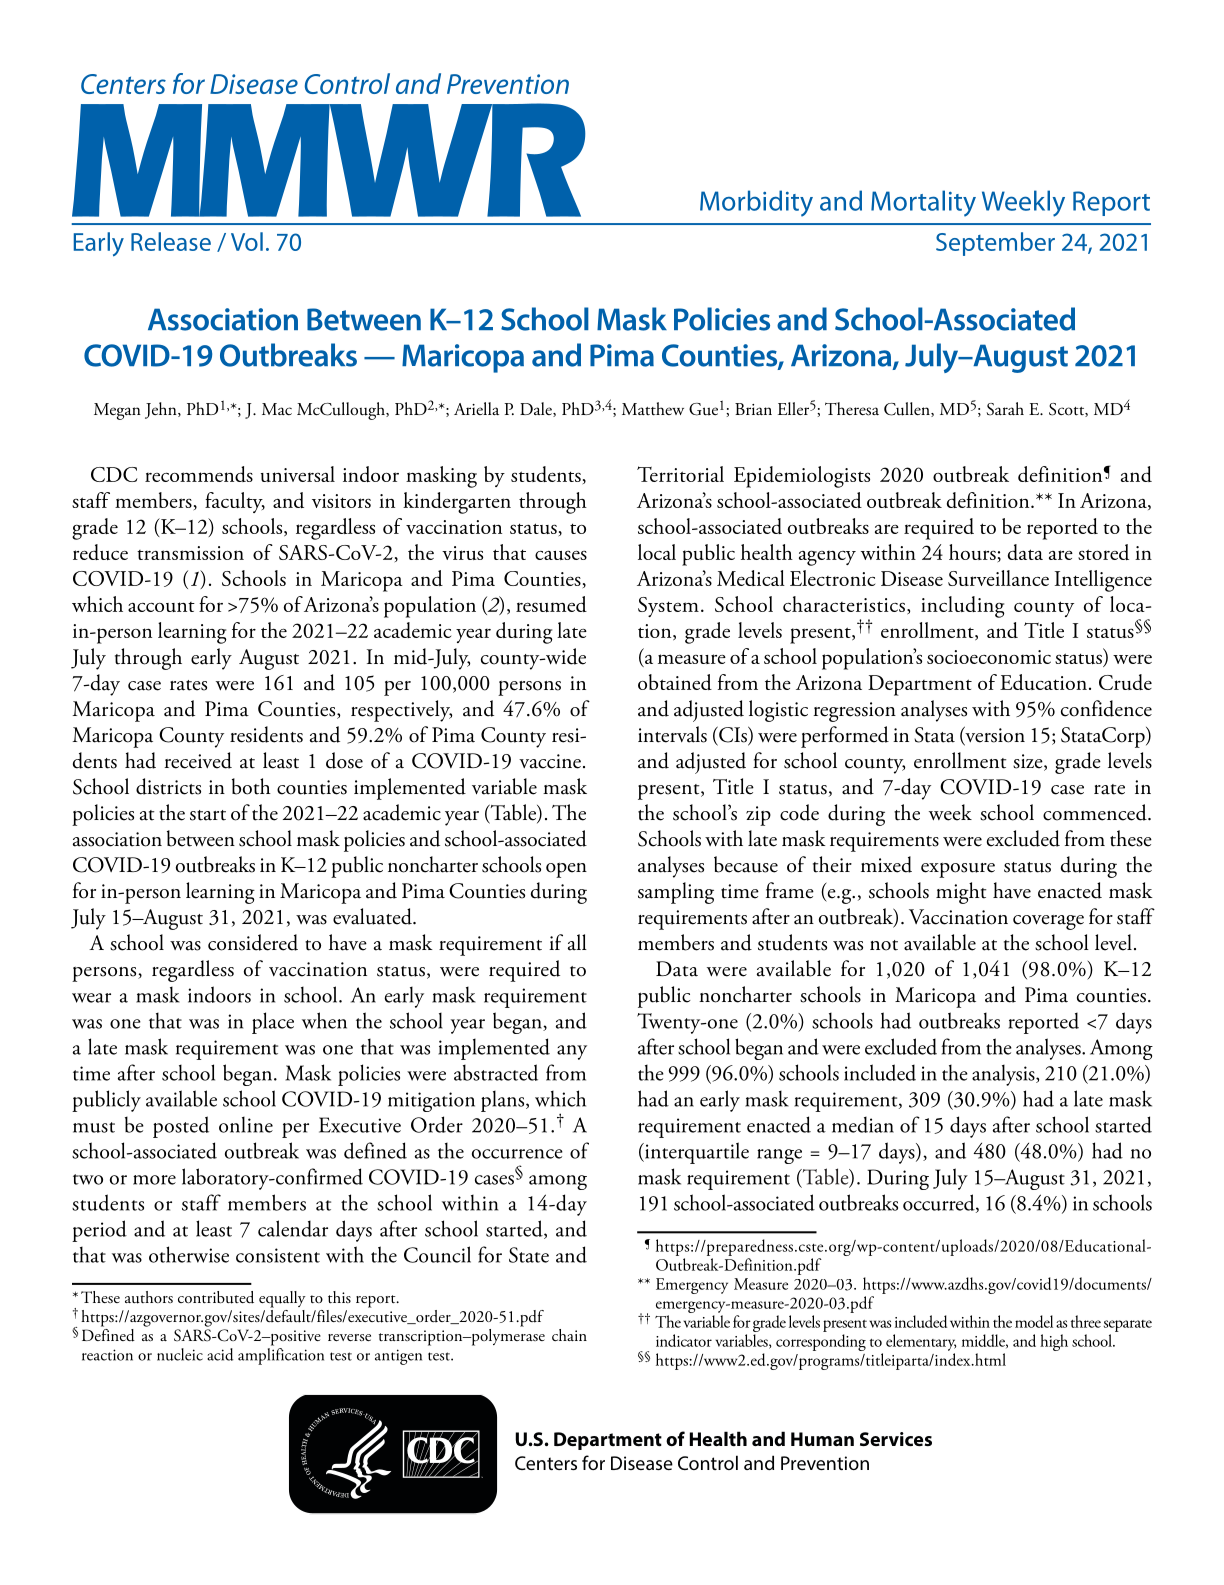 The width and height of the image is (1224, 1585). Describe the element at coordinates (220, 1354) in the image. I see `acid` at that location.
